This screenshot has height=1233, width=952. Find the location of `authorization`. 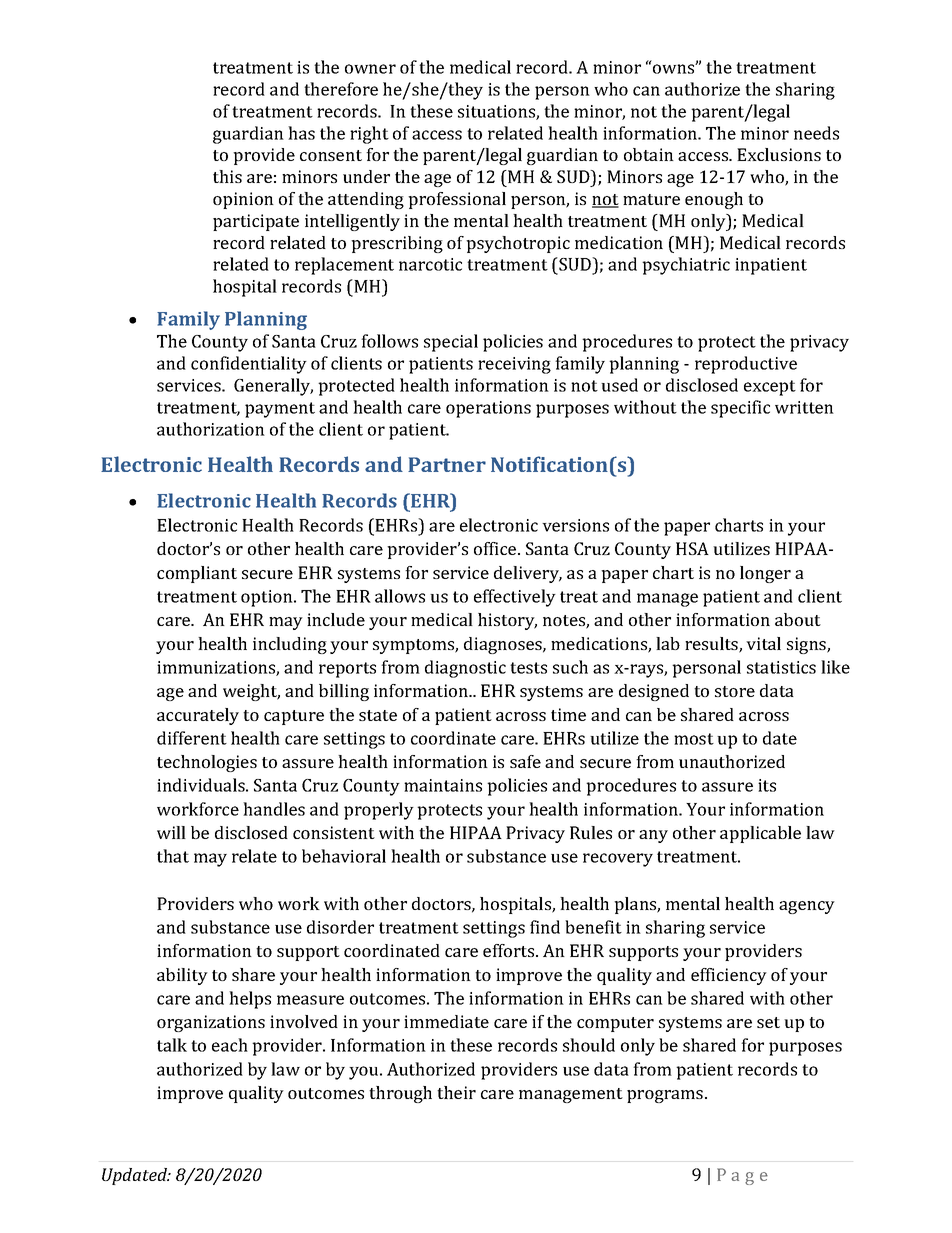

authorization is located at coordinates (211, 429).
